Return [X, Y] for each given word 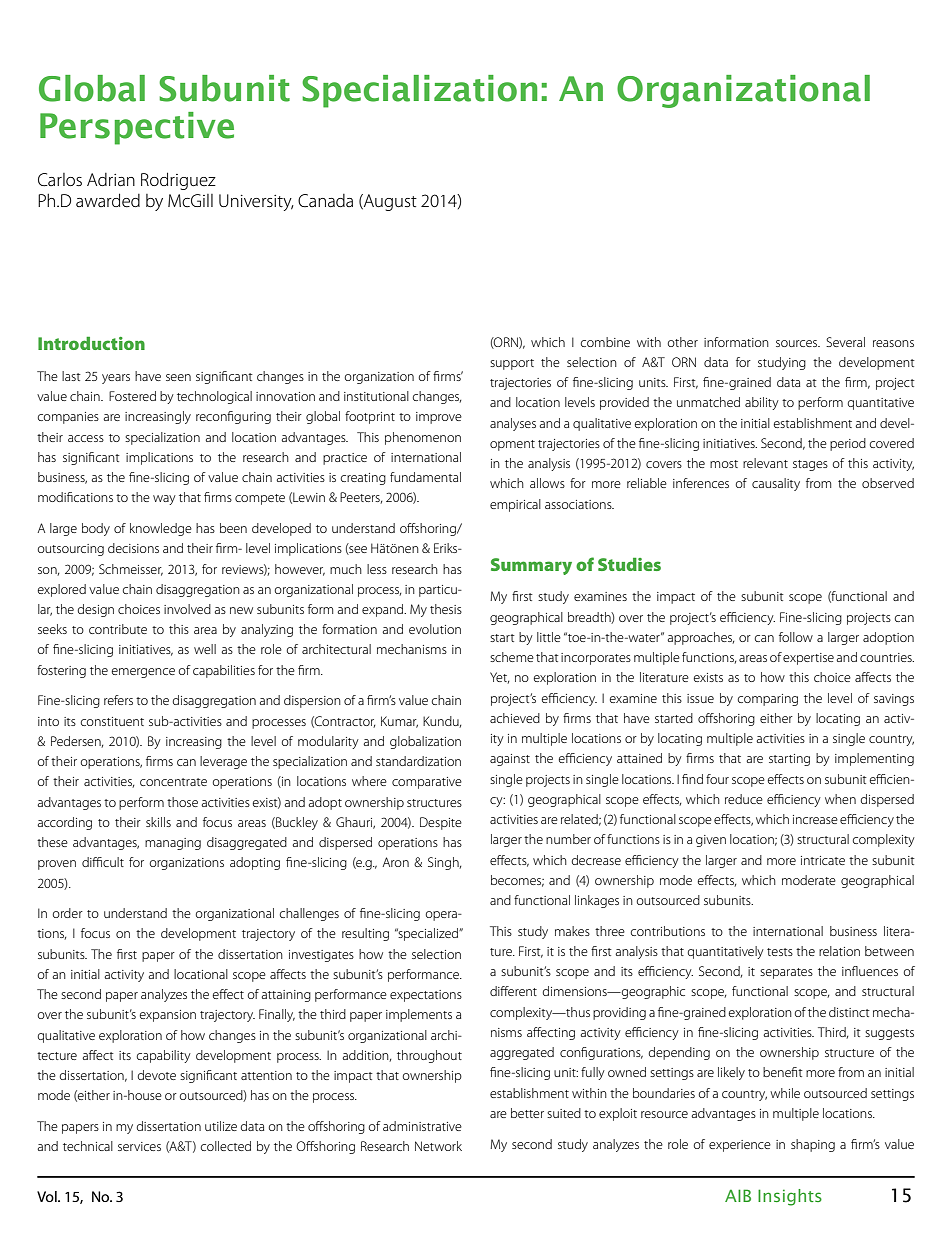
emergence [143, 673]
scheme [512, 657]
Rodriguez [178, 181]
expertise [808, 659]
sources [798, 343]
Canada [325, 200]
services [139, 1146]
